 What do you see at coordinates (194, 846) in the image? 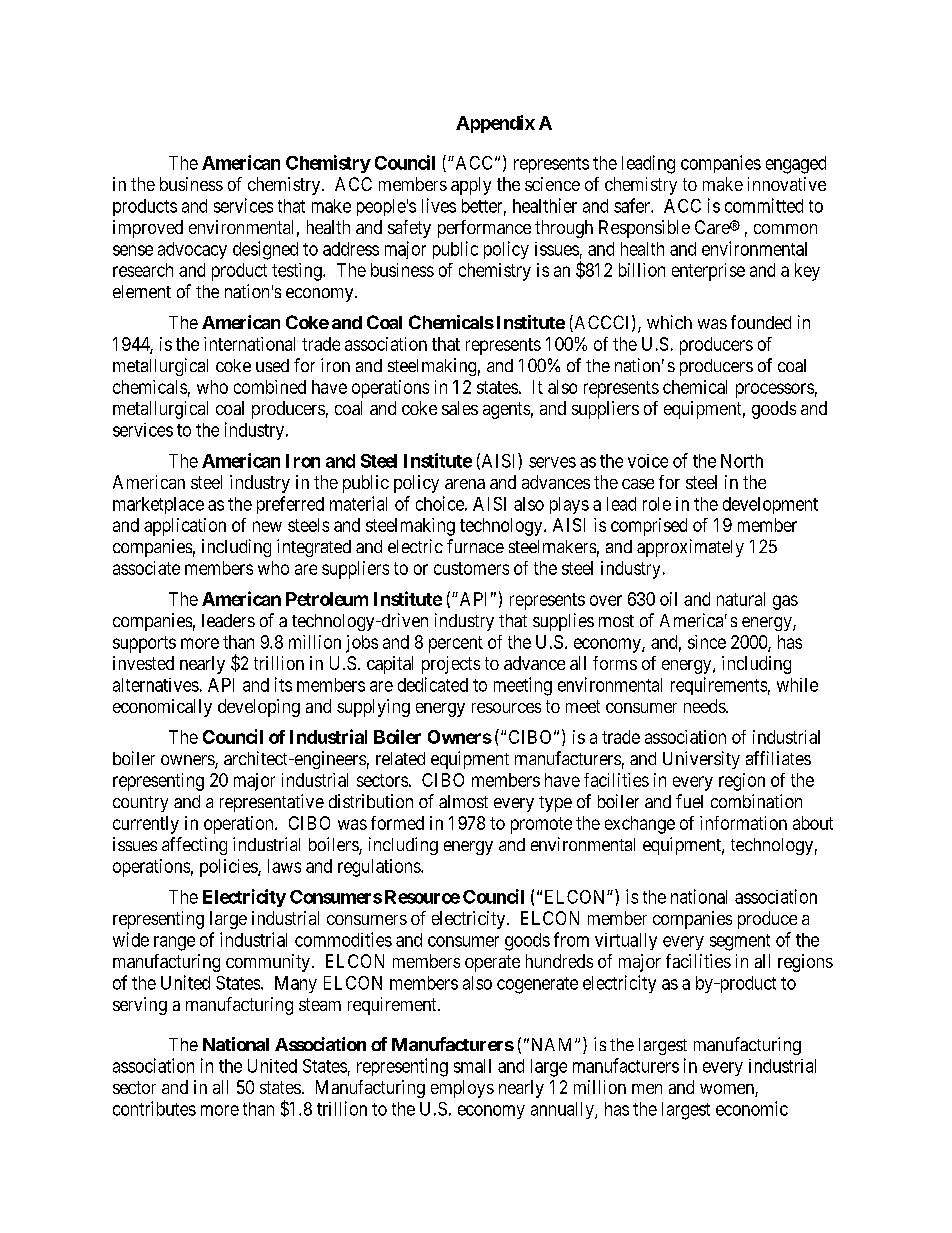
I see `affecting` at bounding box center [194, 846].
